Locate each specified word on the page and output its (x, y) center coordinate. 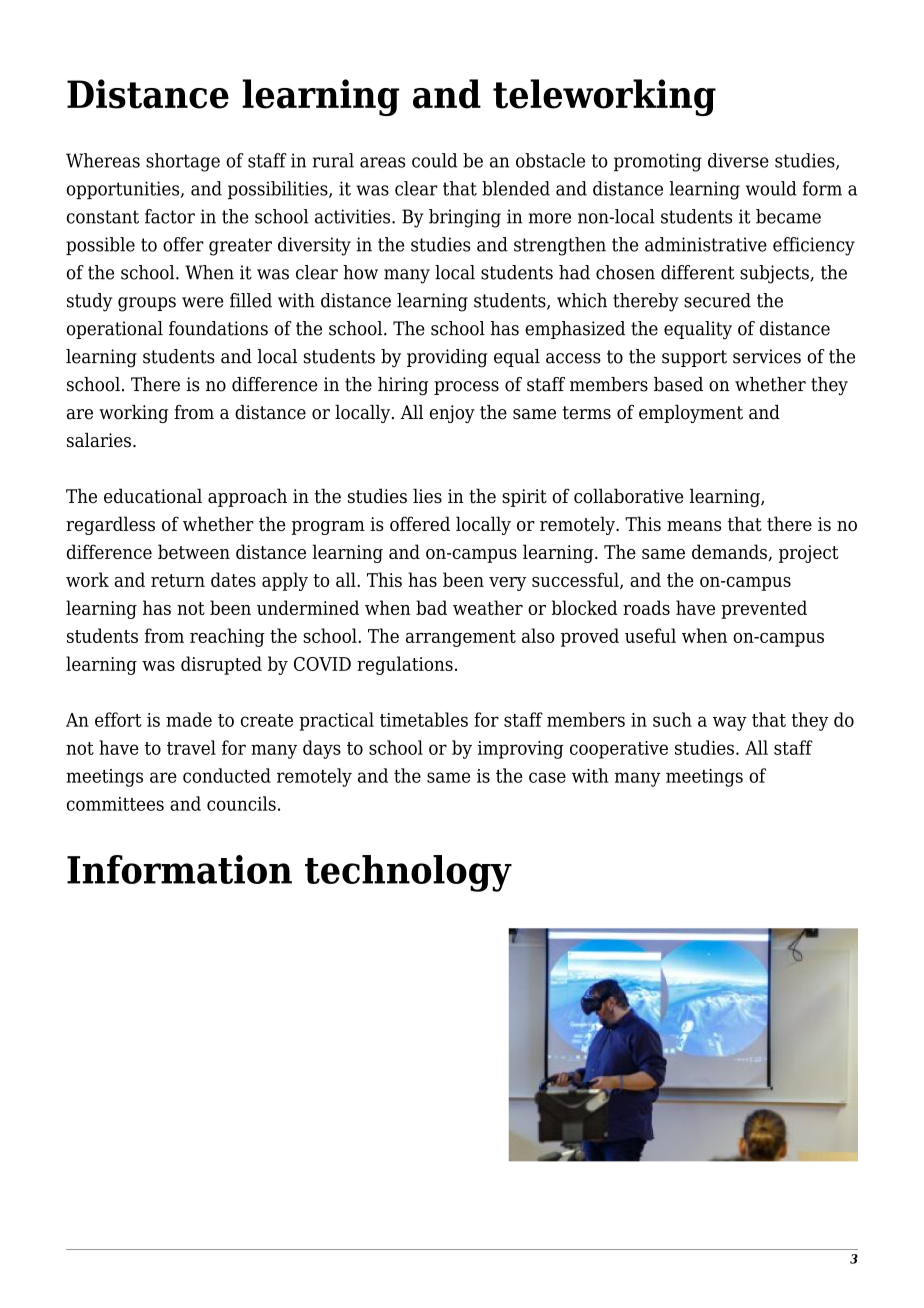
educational (153, 495)
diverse (738, 160)
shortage (183, 162)
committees (115, 804)
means (694, 526)
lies (427, 495)
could (434, 160)
